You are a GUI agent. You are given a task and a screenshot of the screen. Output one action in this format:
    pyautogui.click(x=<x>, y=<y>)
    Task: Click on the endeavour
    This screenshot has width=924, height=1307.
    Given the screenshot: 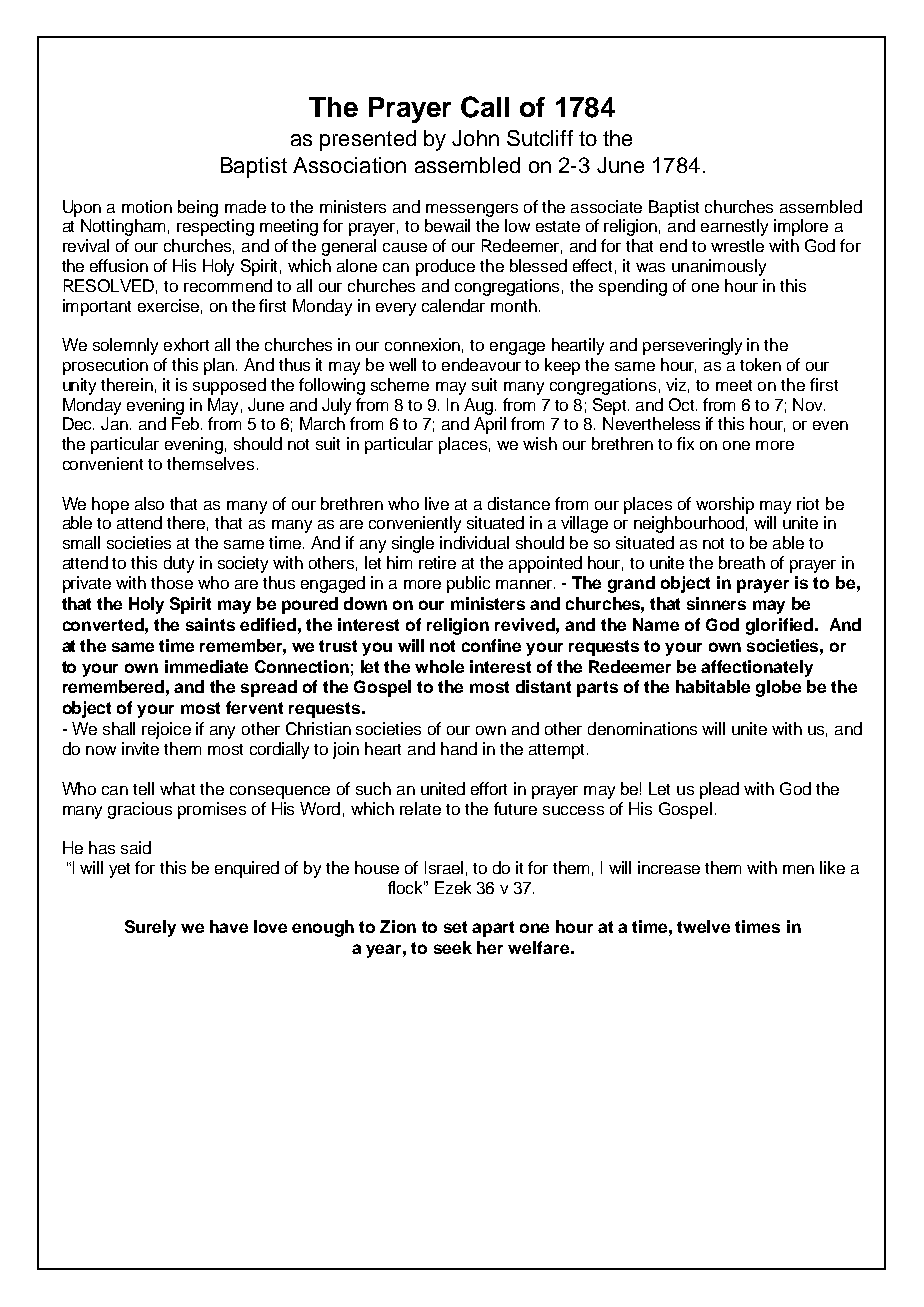 What is the action you would take?
    pyautogui.click(x=481, y=364)
